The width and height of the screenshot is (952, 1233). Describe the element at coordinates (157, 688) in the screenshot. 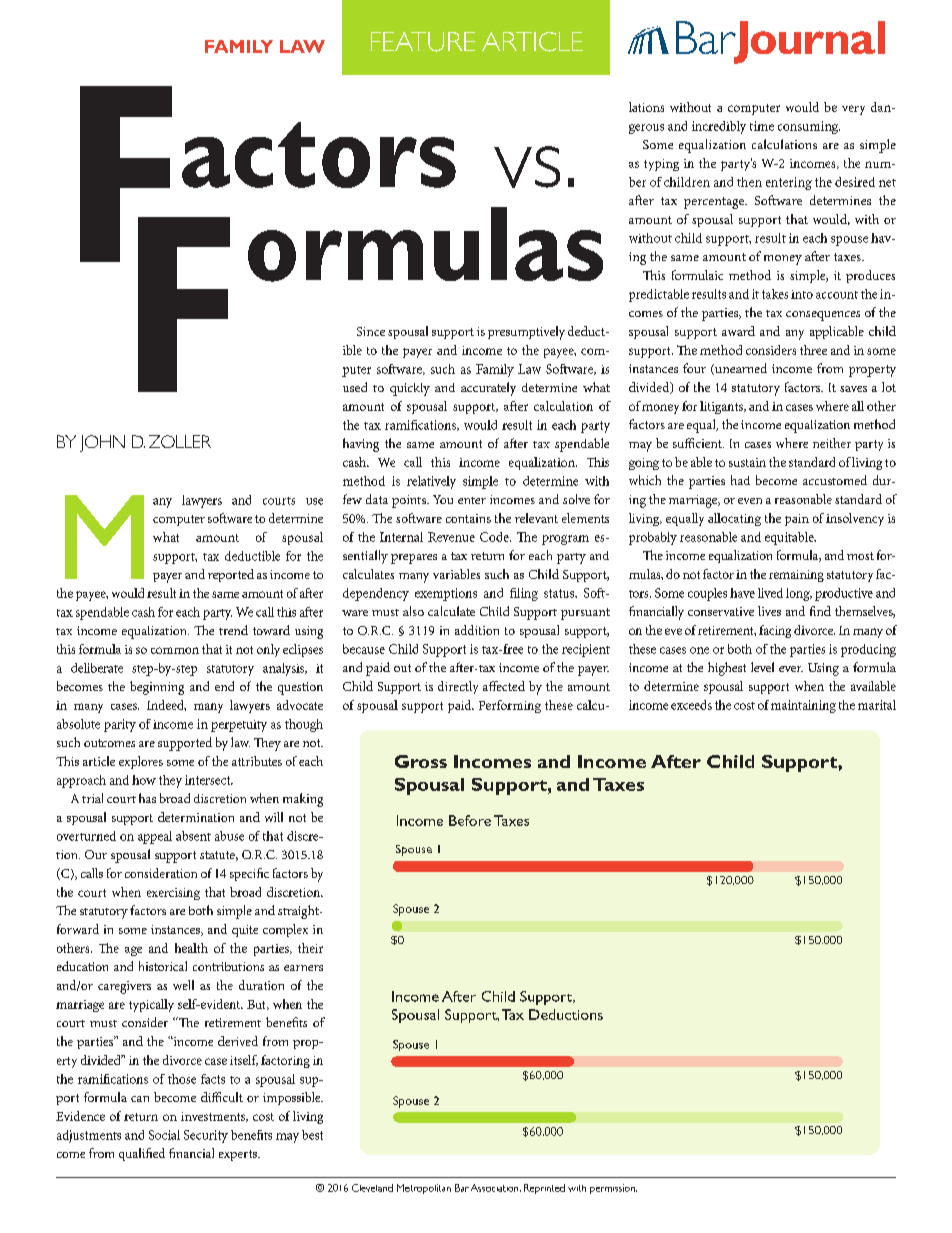

I see `beginning` at that location.
